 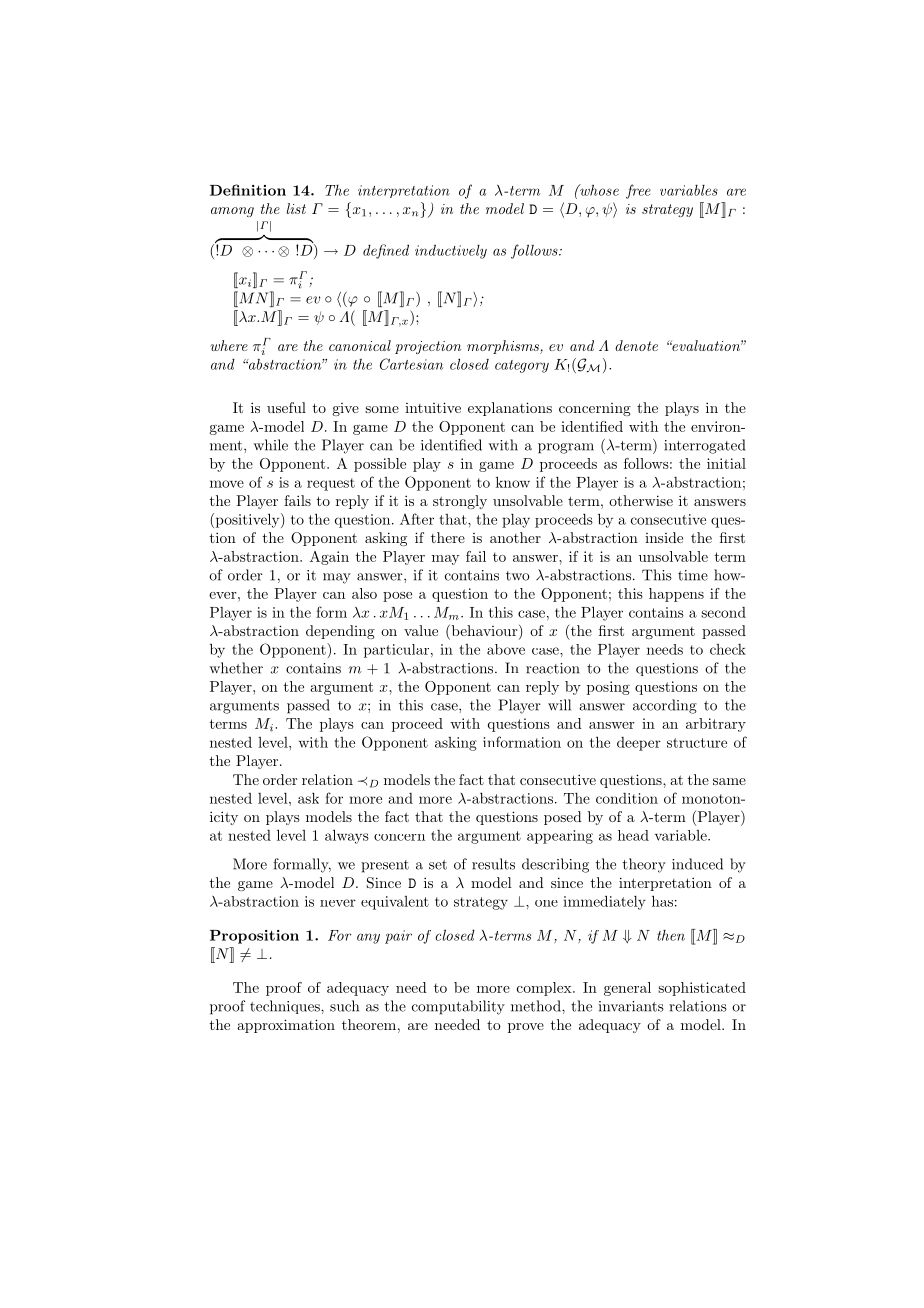 What do you see at coordinates (638, 191) in the screenshot?
I see `free` at bounding box center [638, 191].
